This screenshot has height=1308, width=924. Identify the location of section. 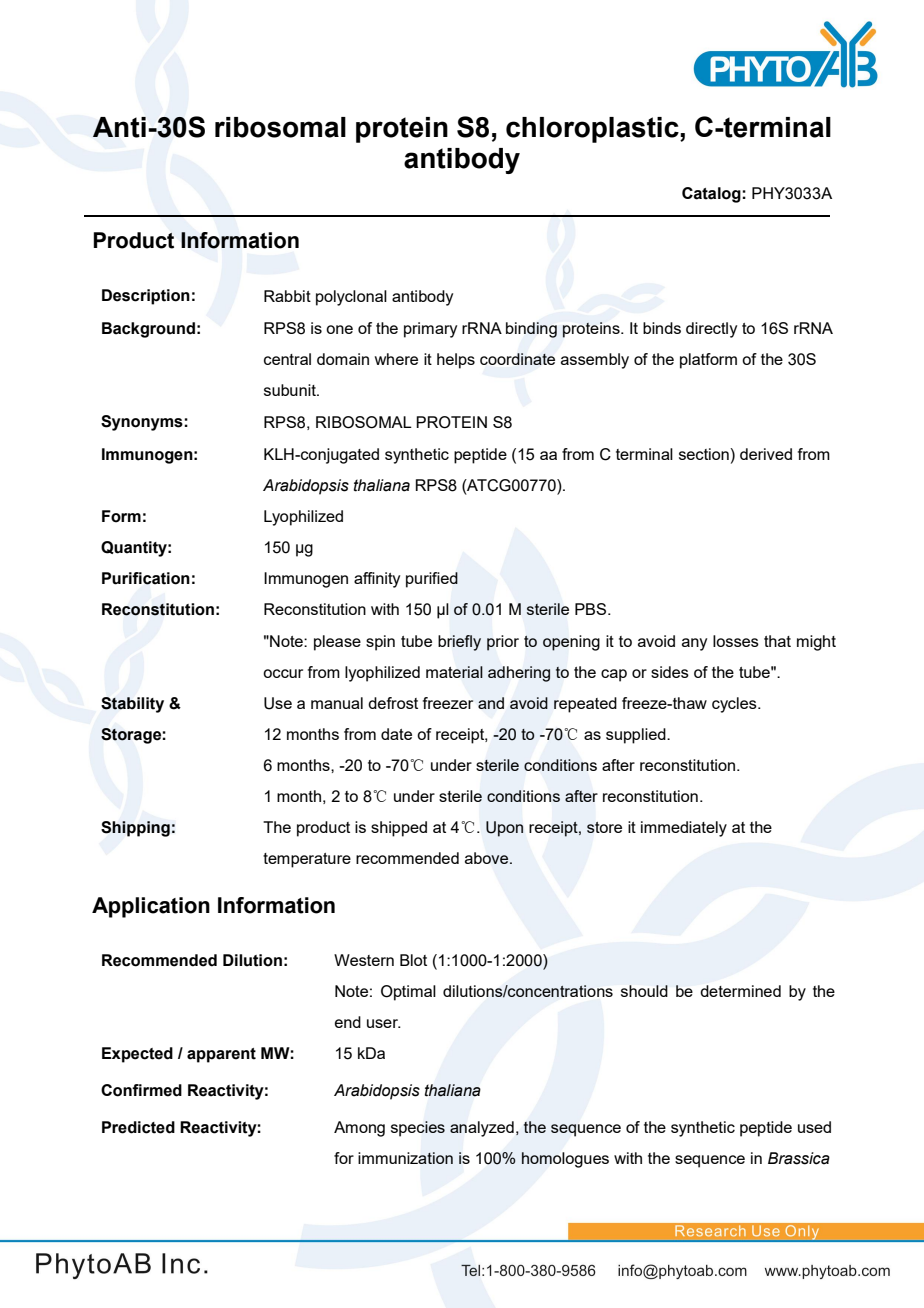
(705, 454).
